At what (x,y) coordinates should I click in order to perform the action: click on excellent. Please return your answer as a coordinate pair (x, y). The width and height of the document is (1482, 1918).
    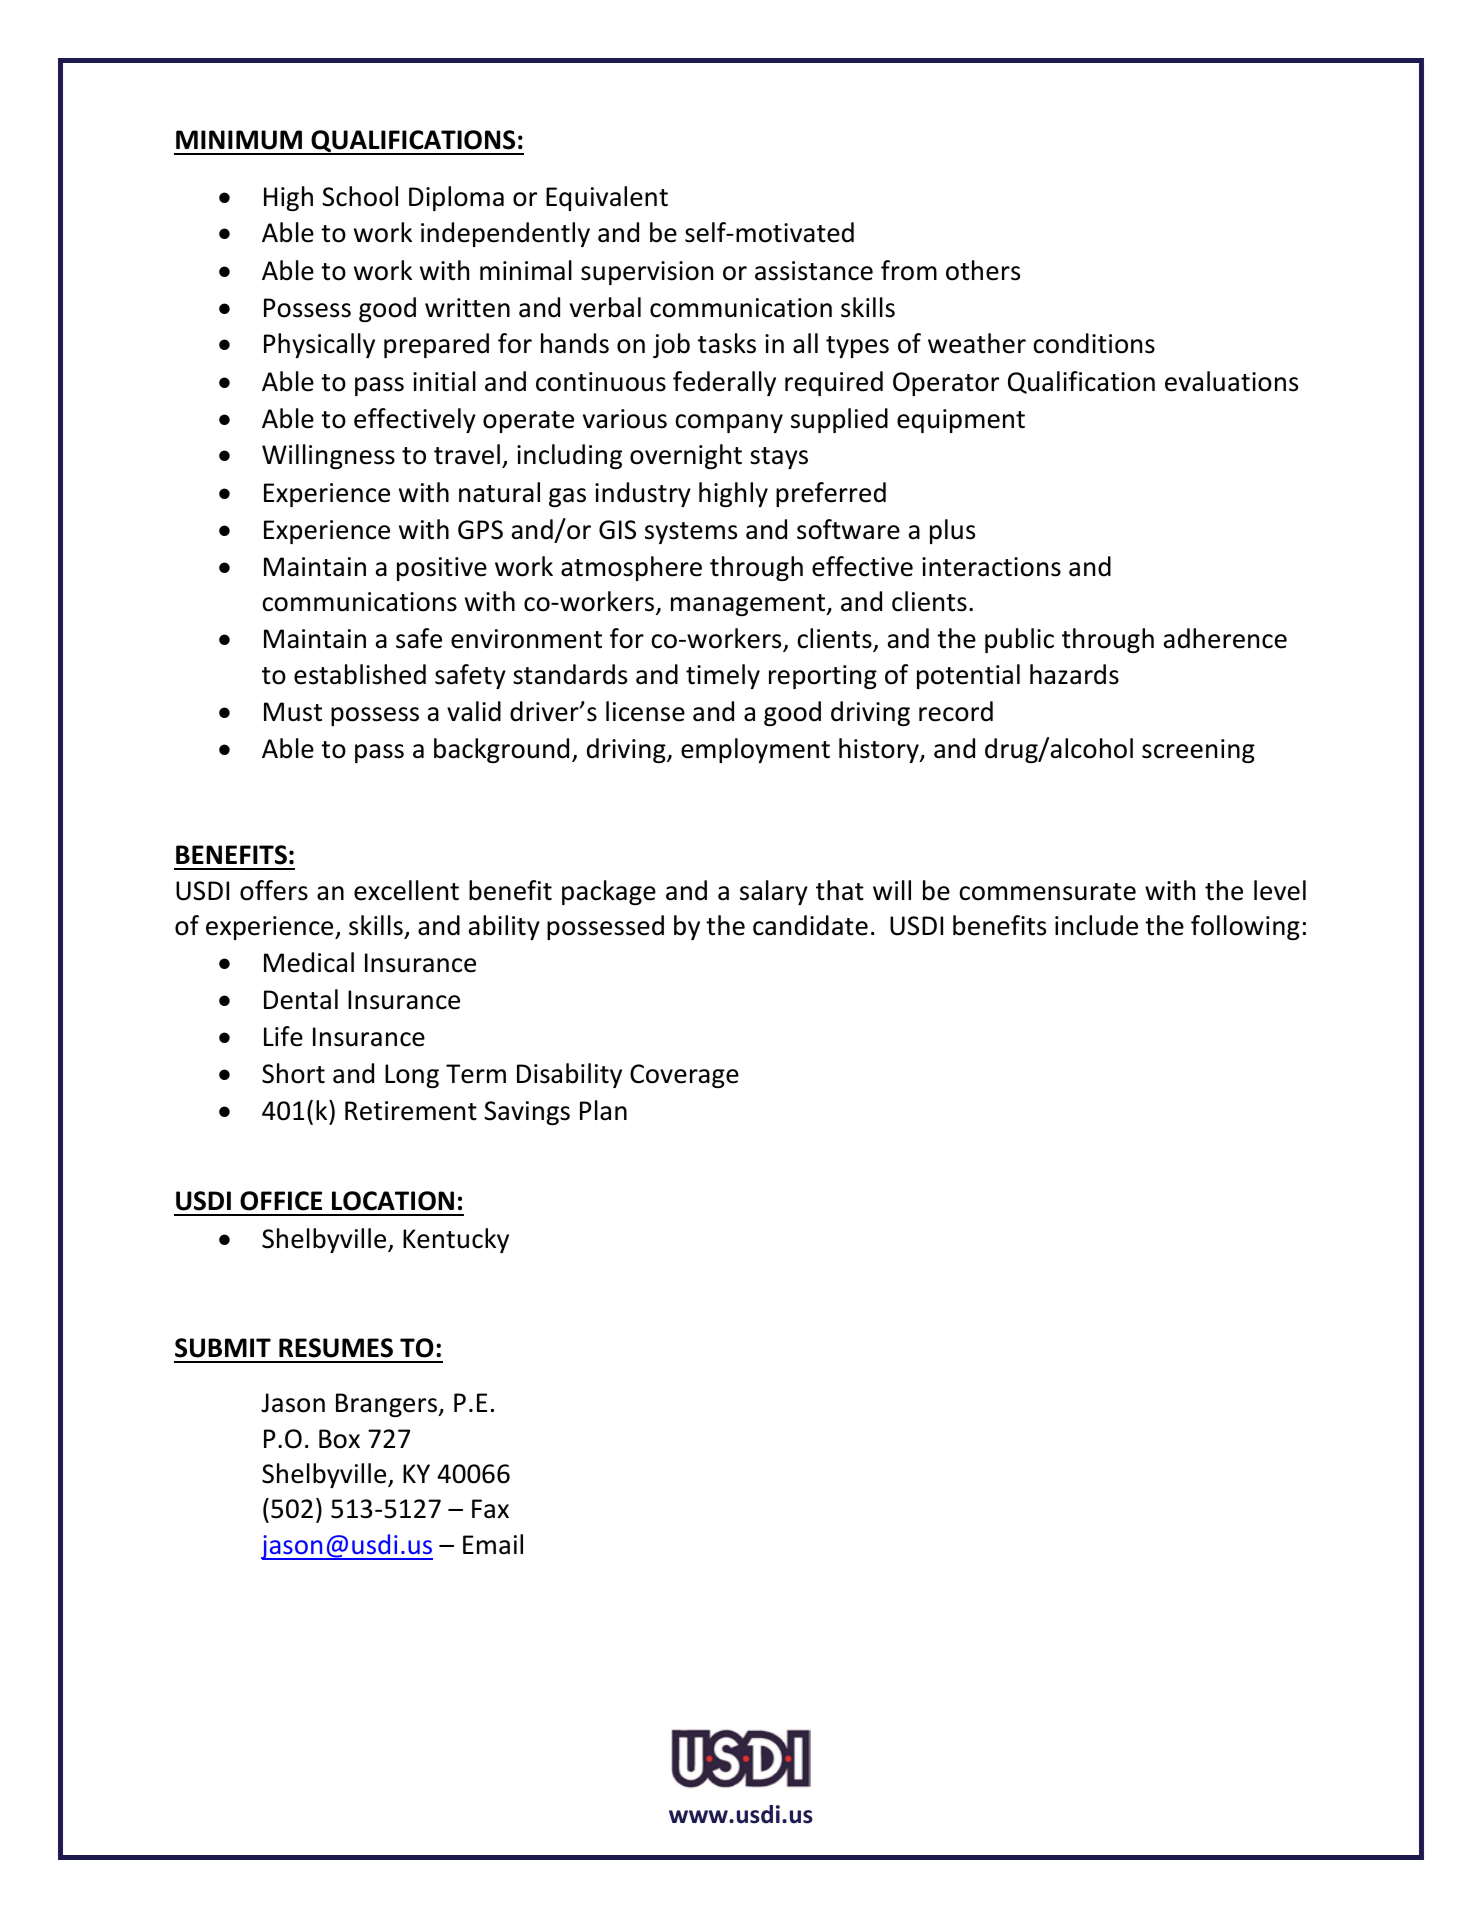
    Looking at the image, I should click on (406, 890).
